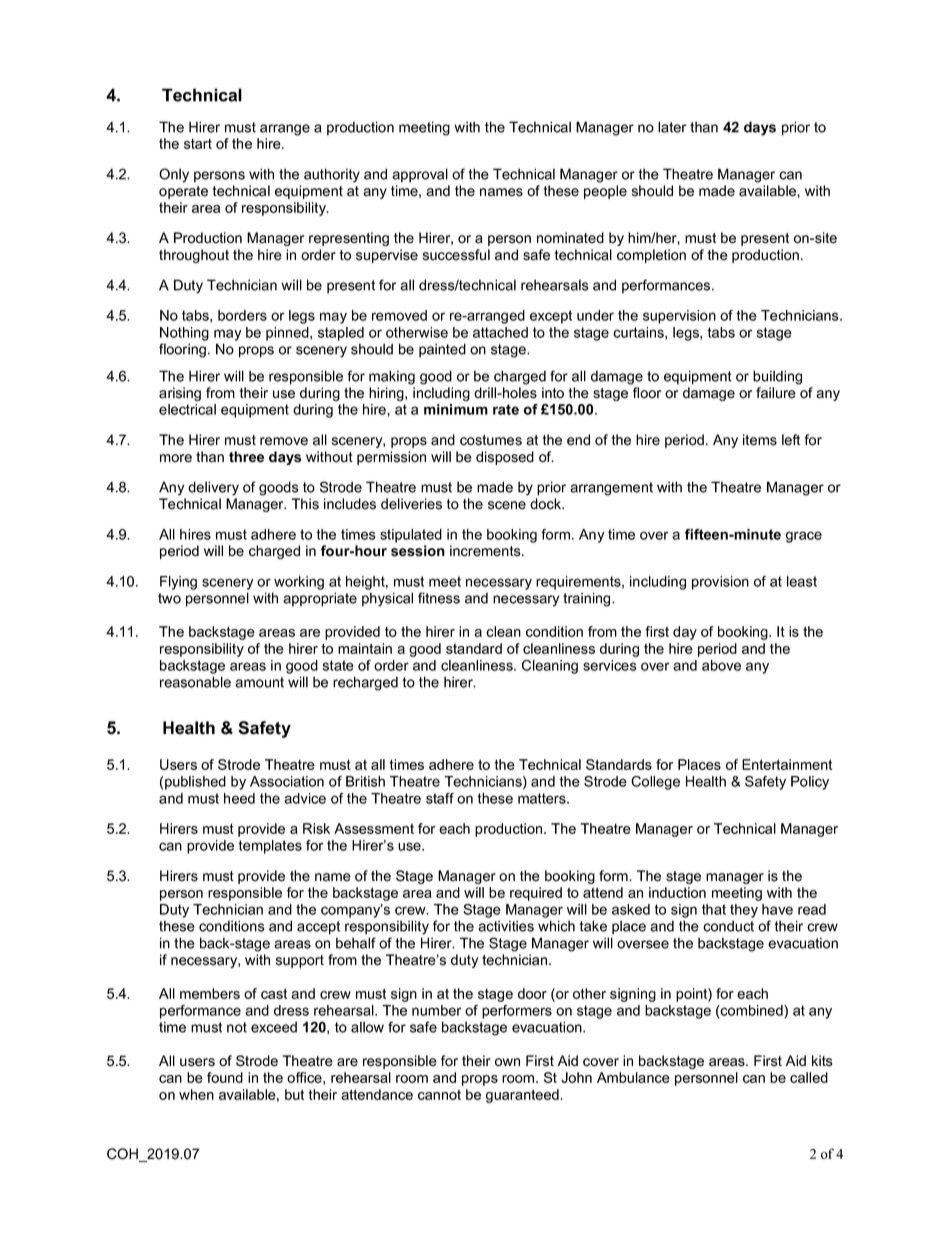  I want to click on found, so click(225, 1077).
